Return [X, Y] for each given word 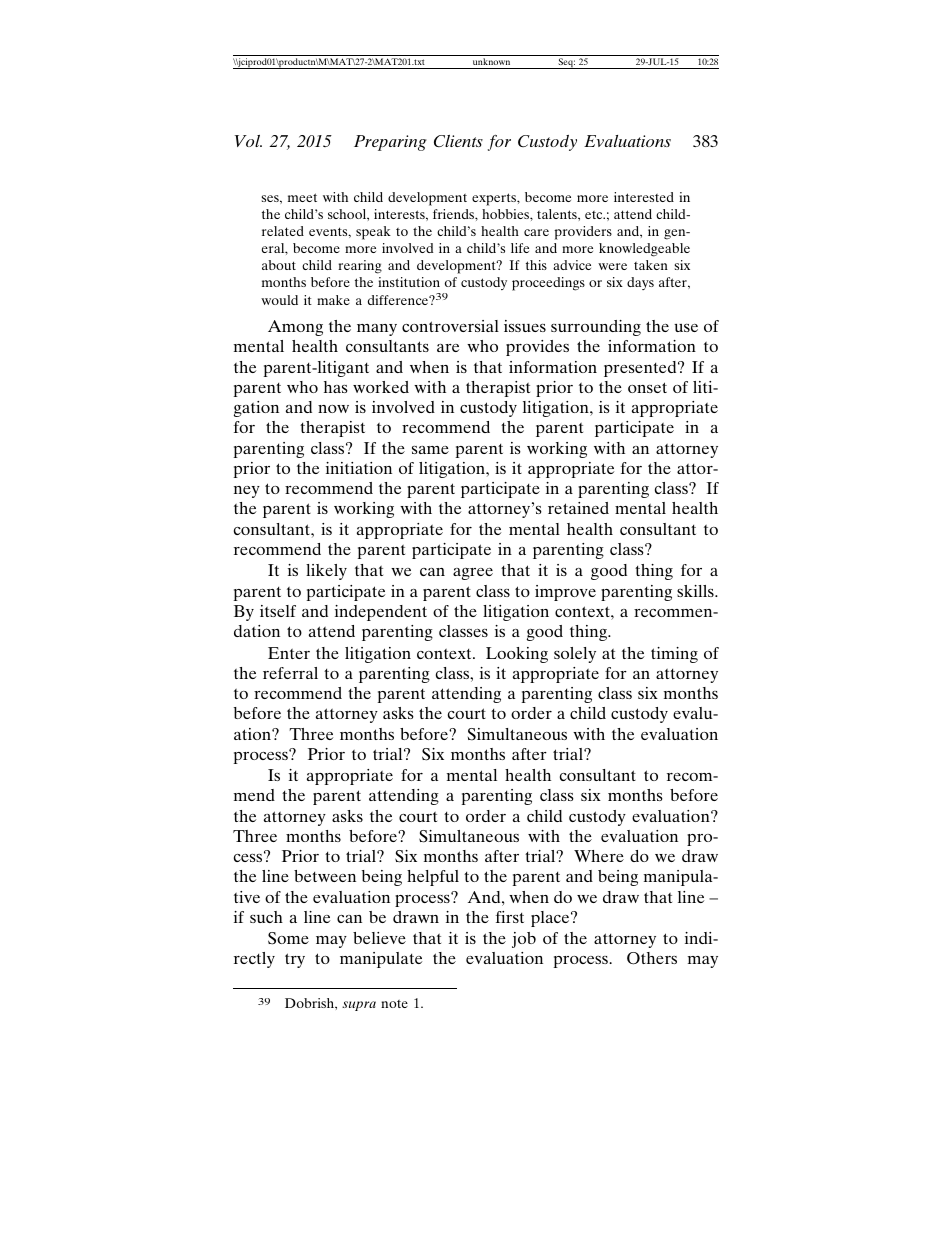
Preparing [390, 143]
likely [326, 572]
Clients [458, 141]
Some [288, 938]
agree [473, 574]
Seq [566, 63]
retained [578, 508]
